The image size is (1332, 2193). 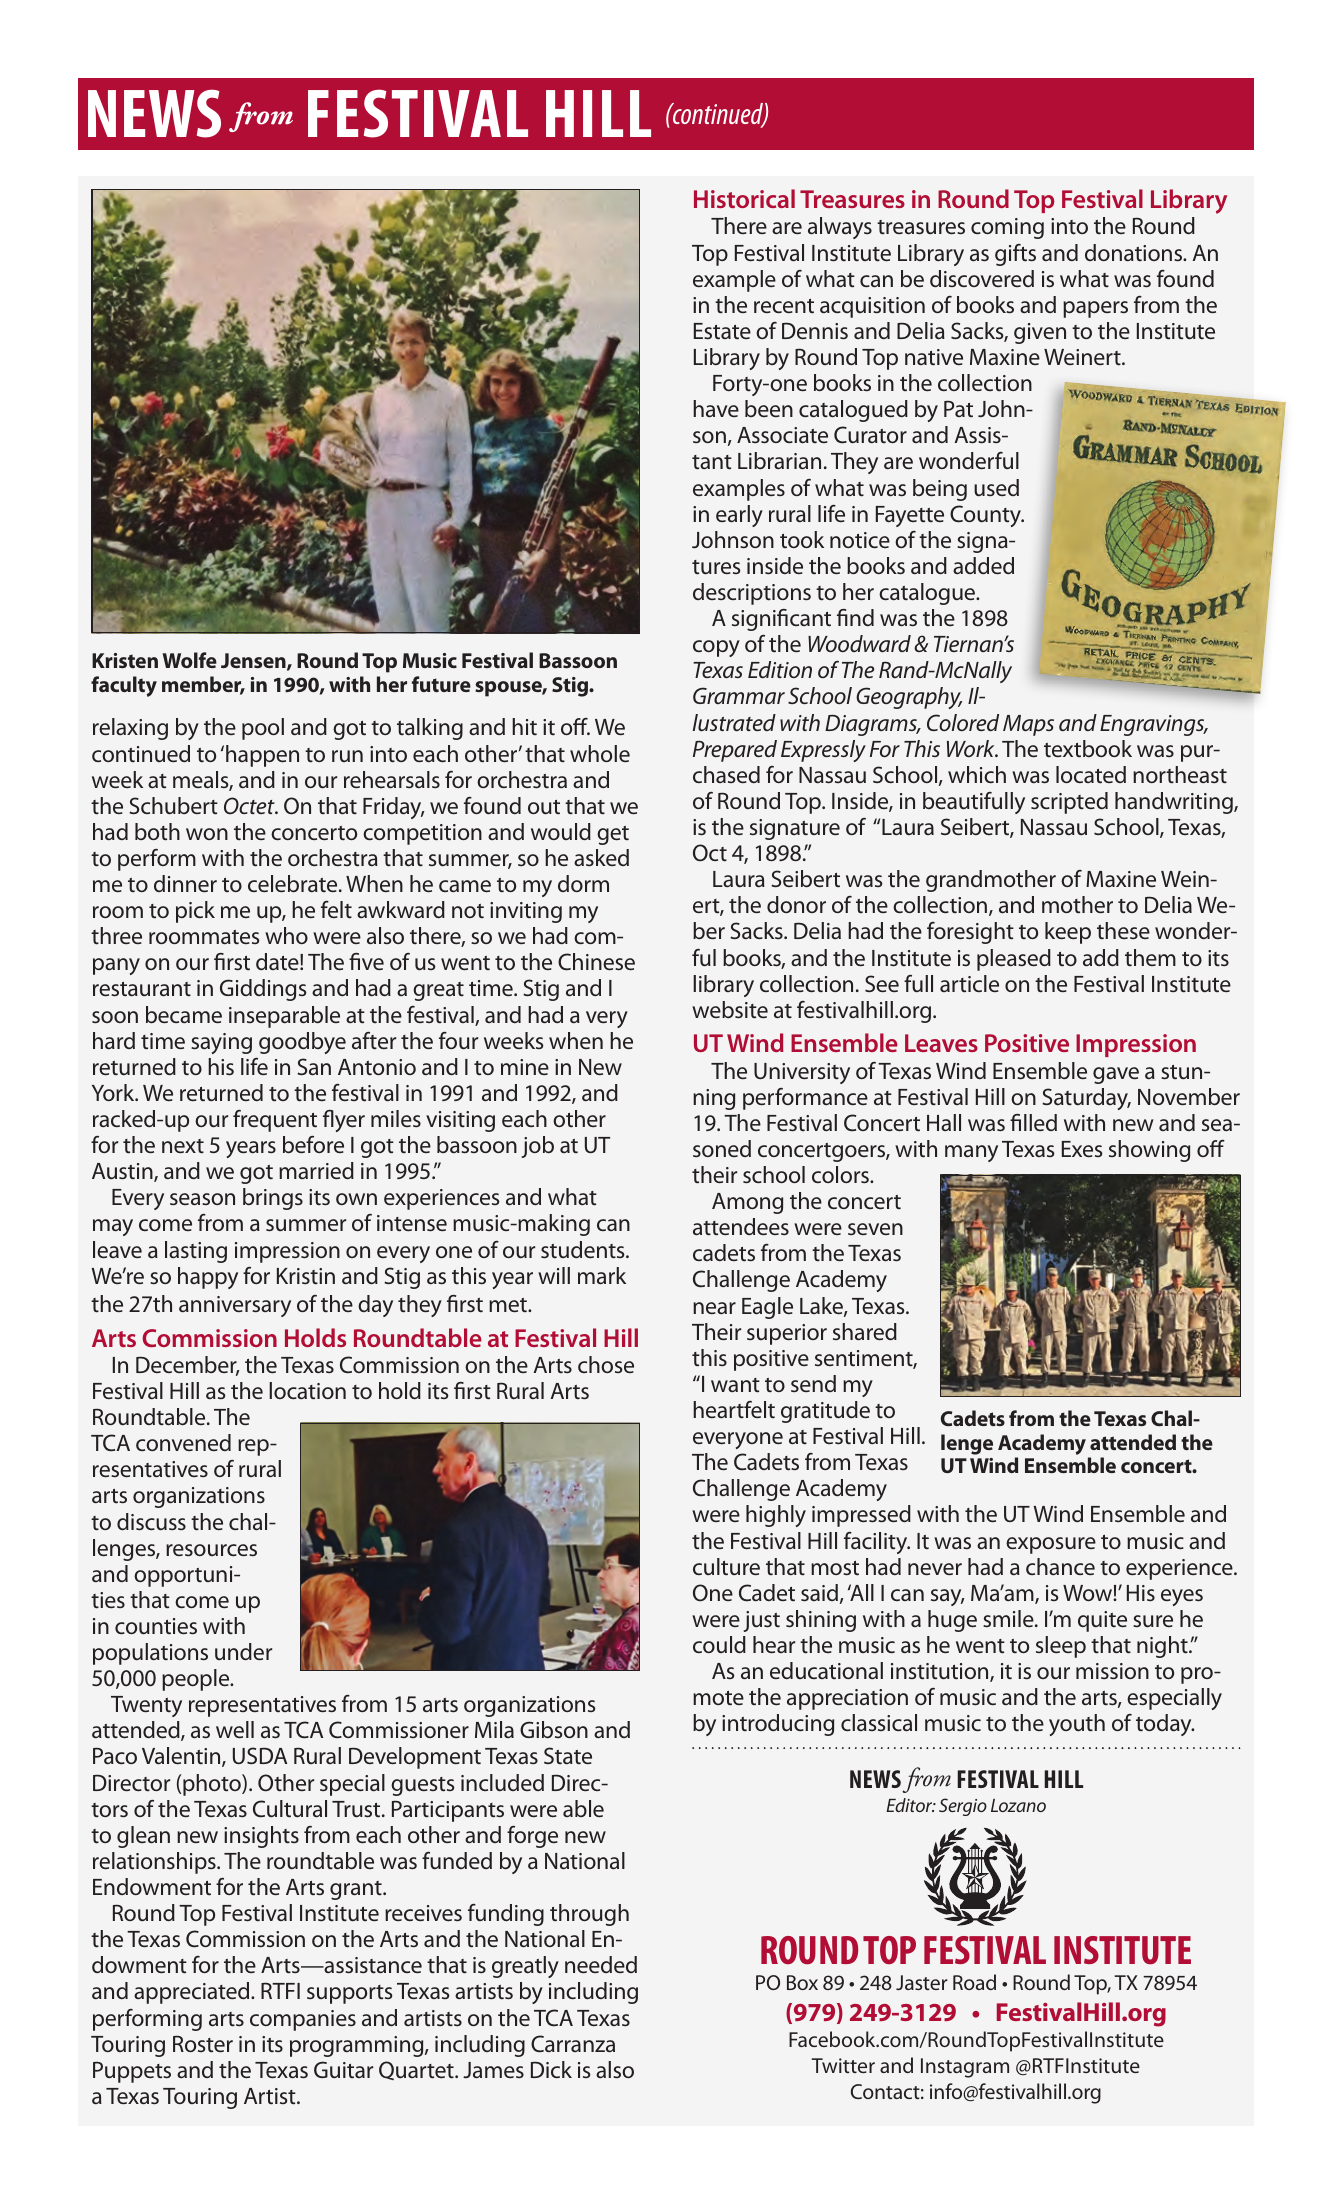 What do you see at coordinates (263, 990) in the document?
I see `Giddings` at bounding box center [263, 990].
